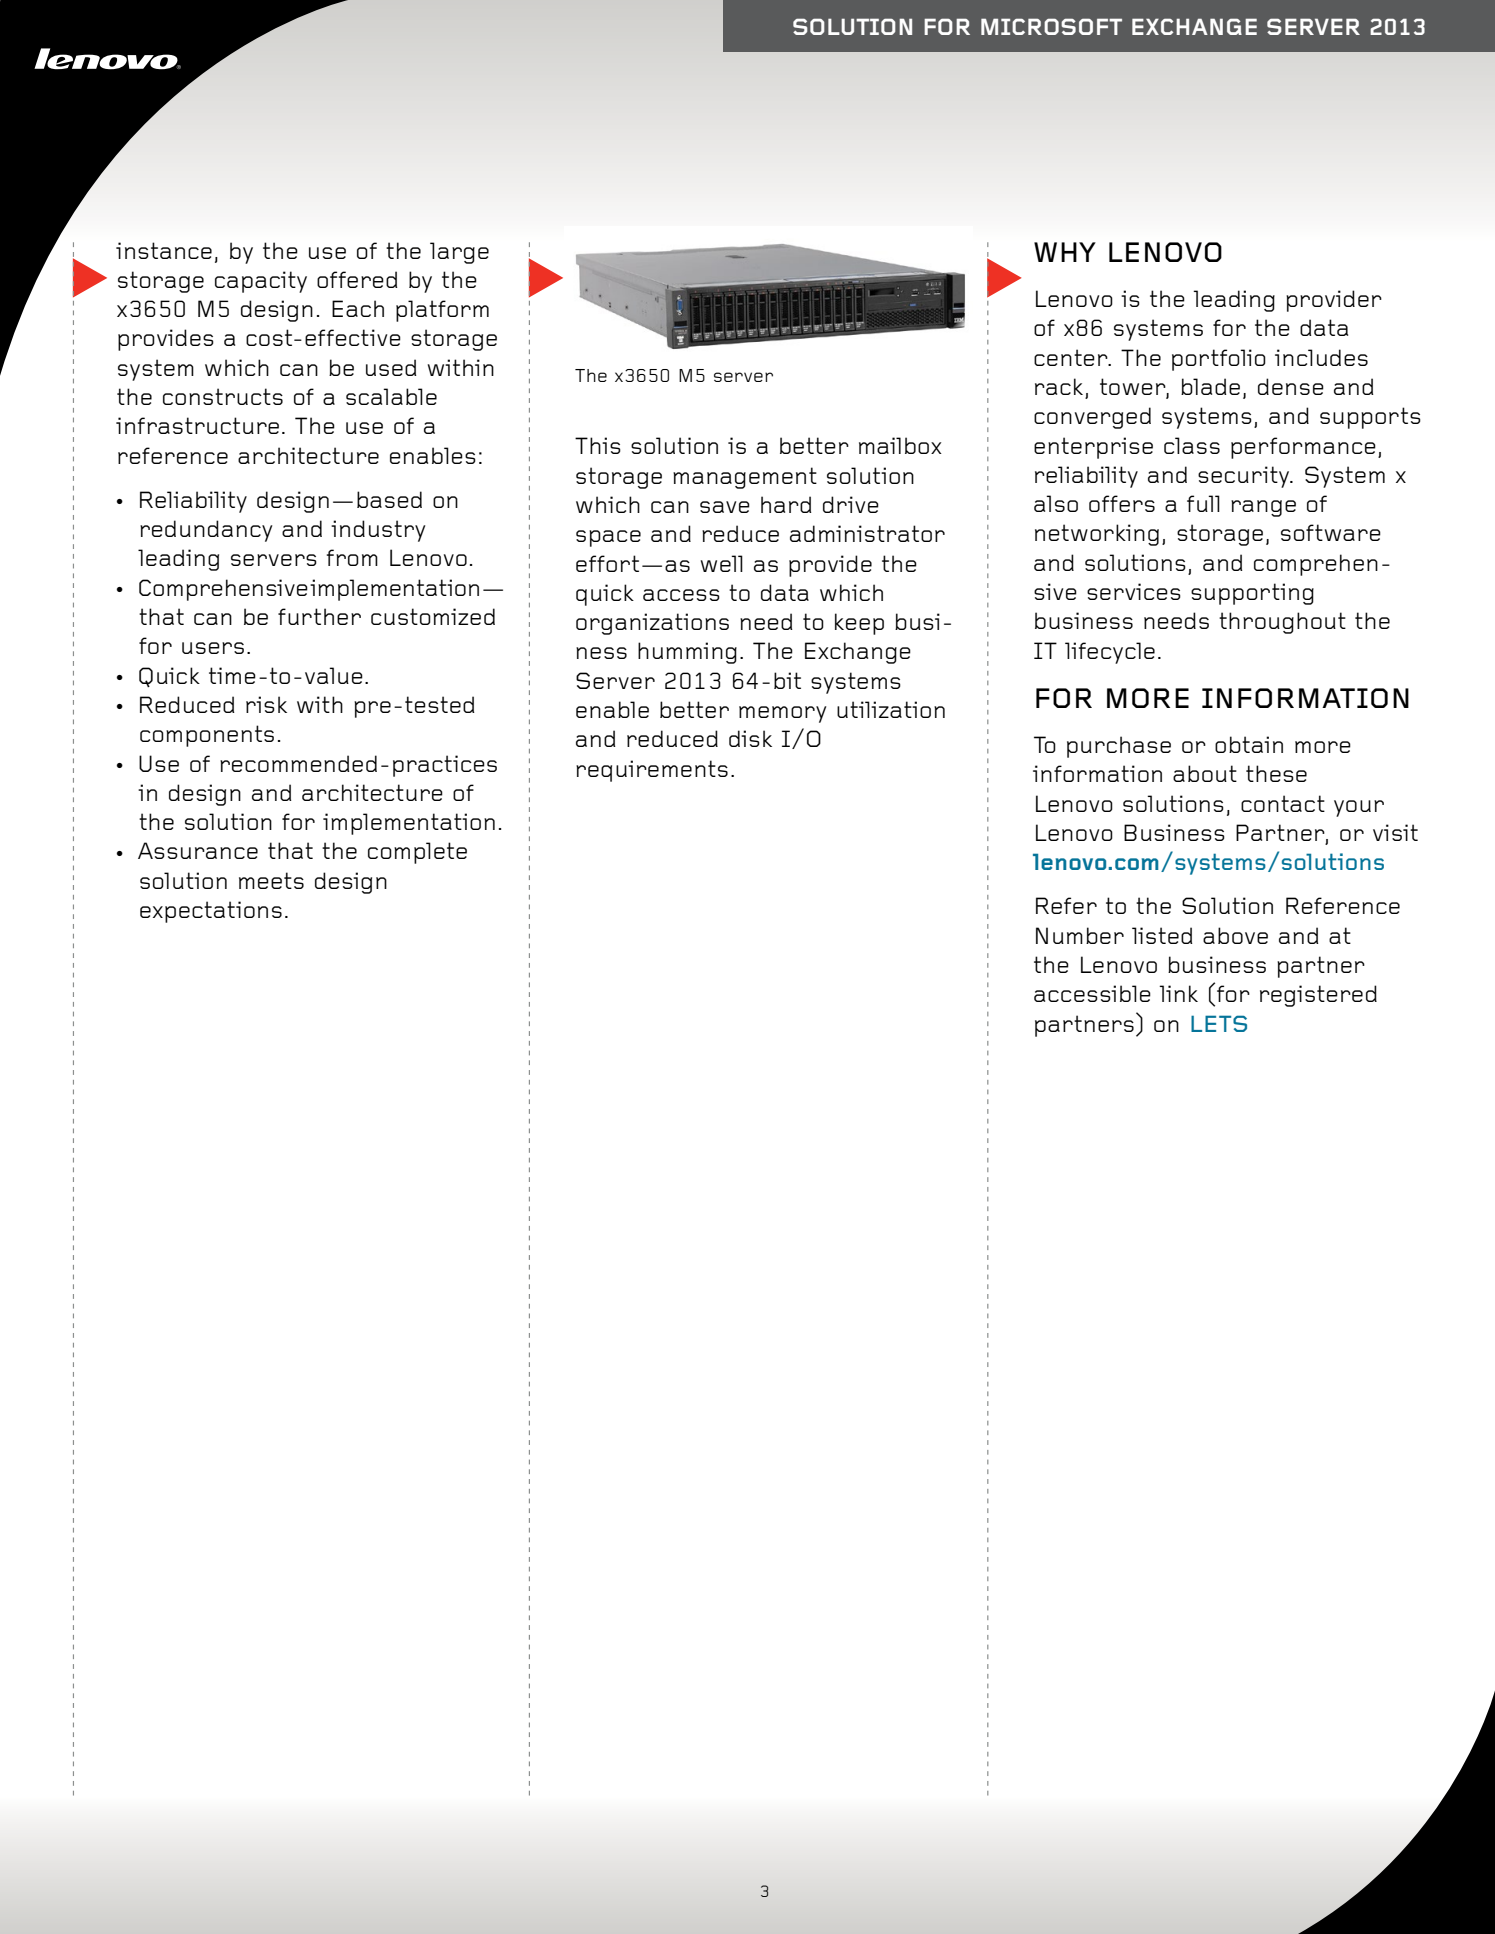 The image size is (1495, 1934). I want to click on link, so click(1178, 993).
